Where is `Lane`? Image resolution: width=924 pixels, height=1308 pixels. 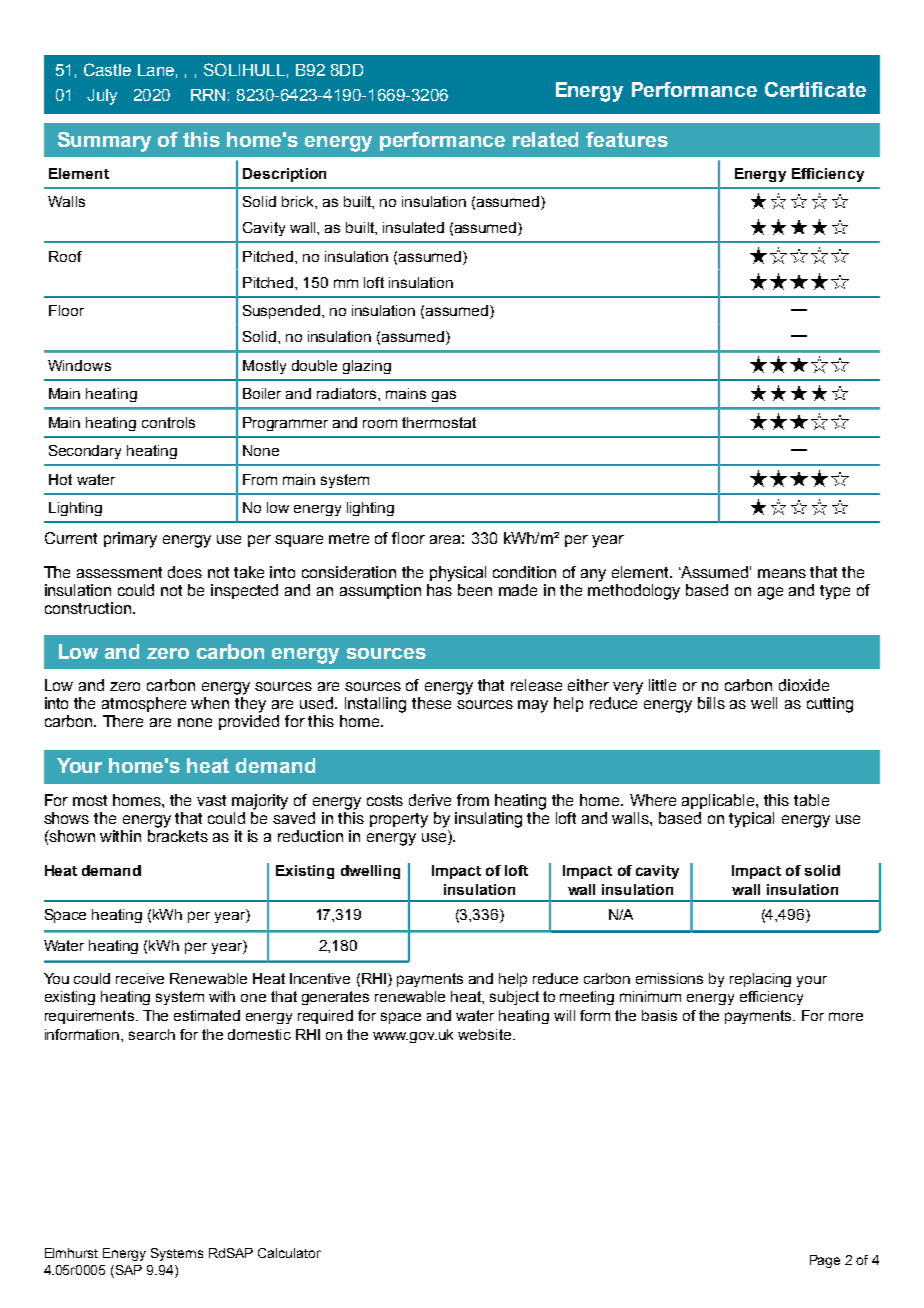 Lane is located at coordinates (156, 70).
